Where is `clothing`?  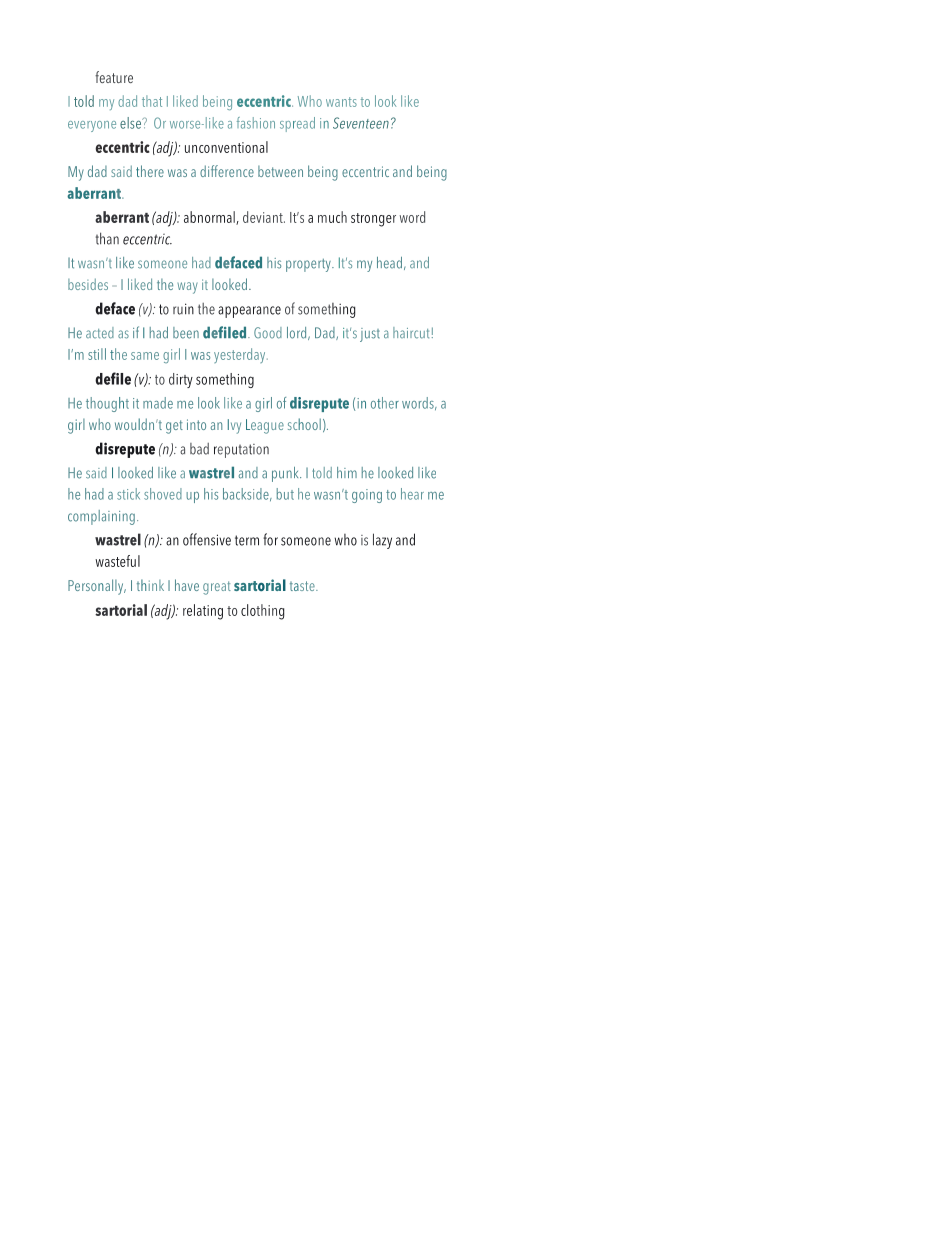 clothing is located at coordinates (262, 612).
